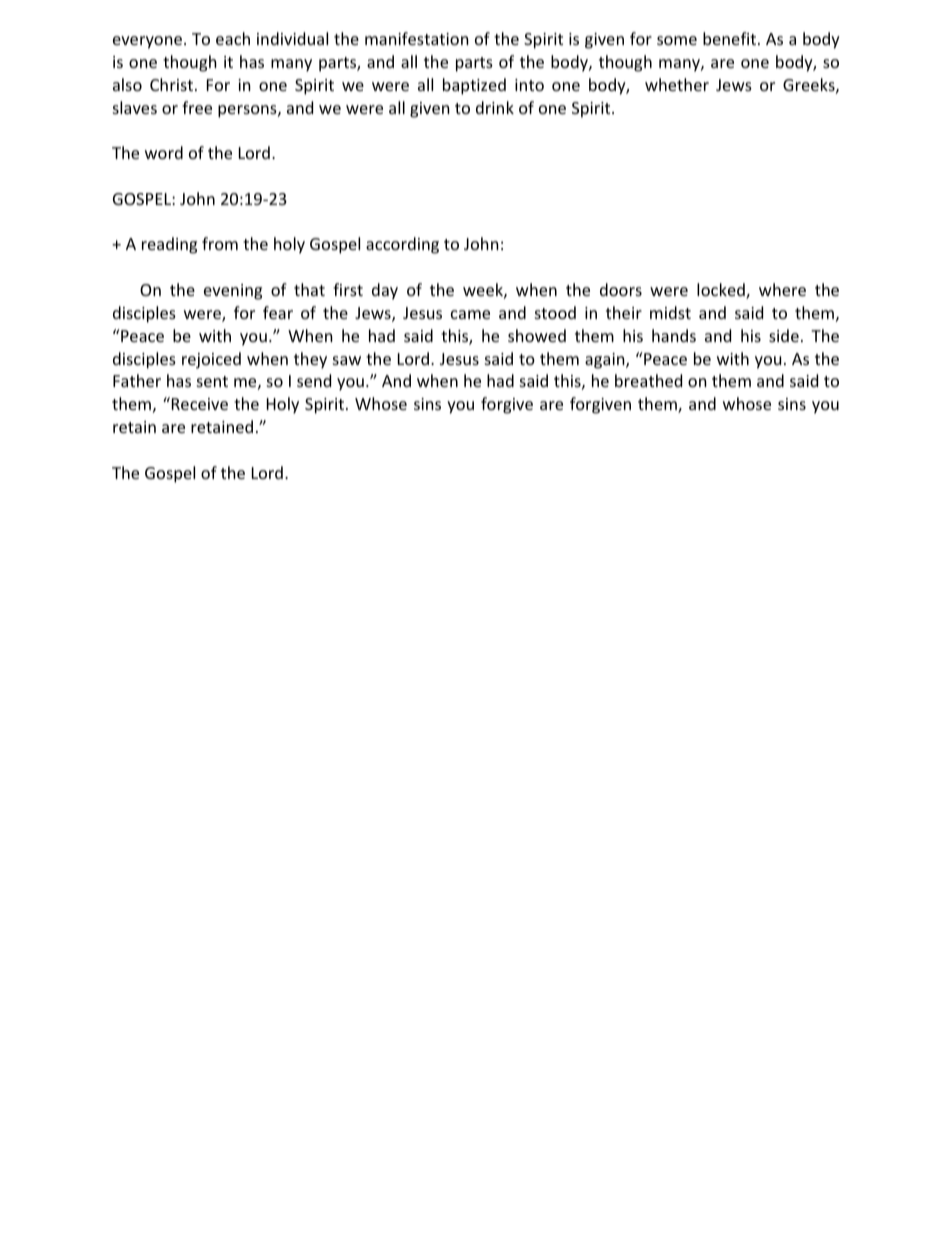 This image has height=1233, width=952. I want to click on according, so click(402, 245).
